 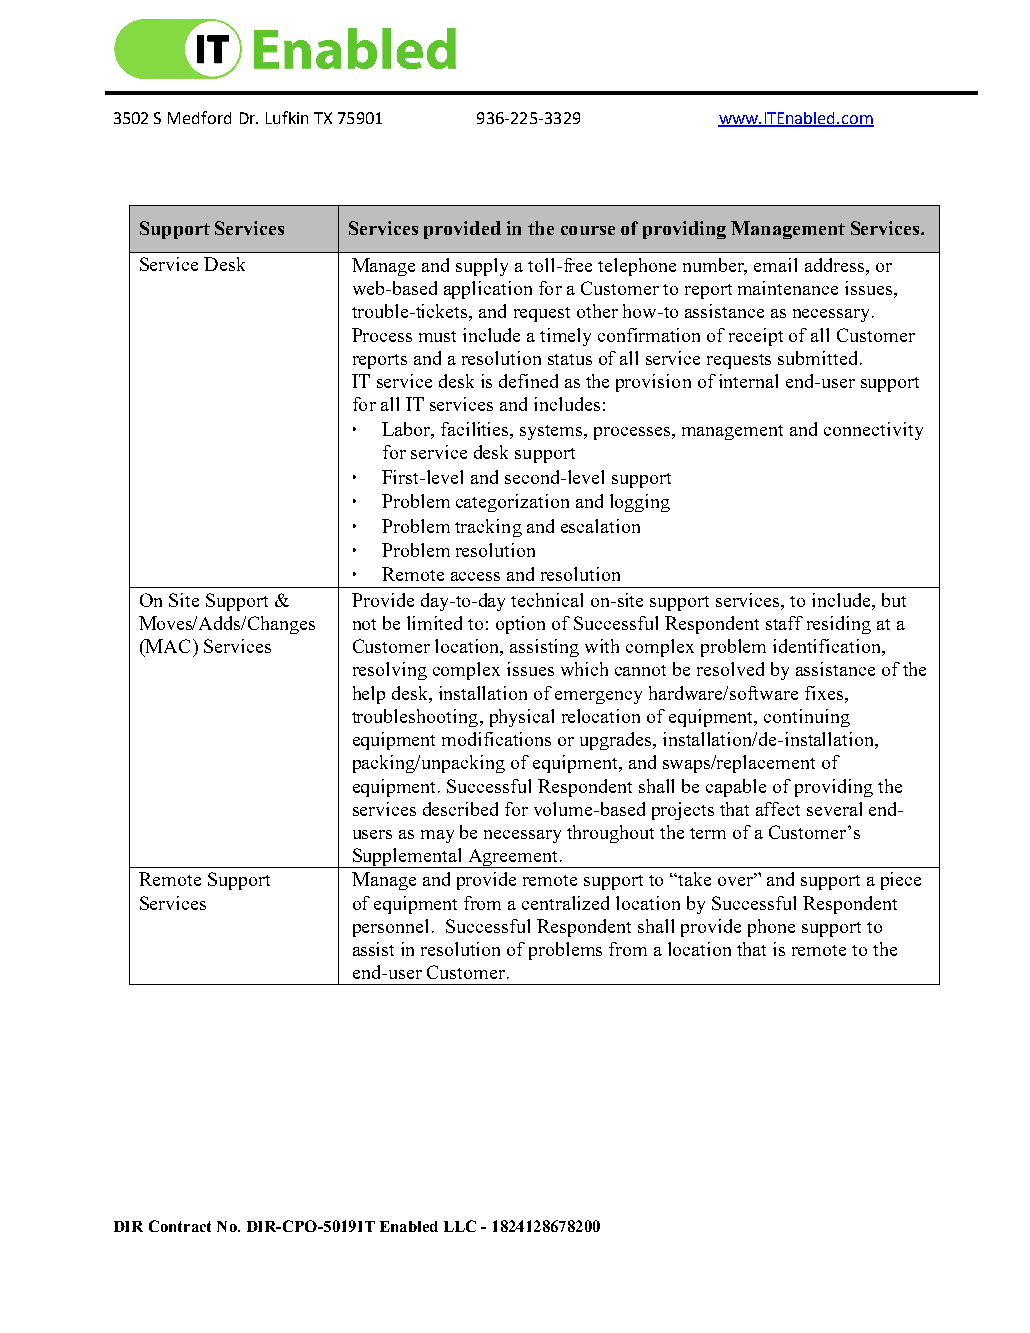 I want to click on MAC, so click(x=166, y=647).
